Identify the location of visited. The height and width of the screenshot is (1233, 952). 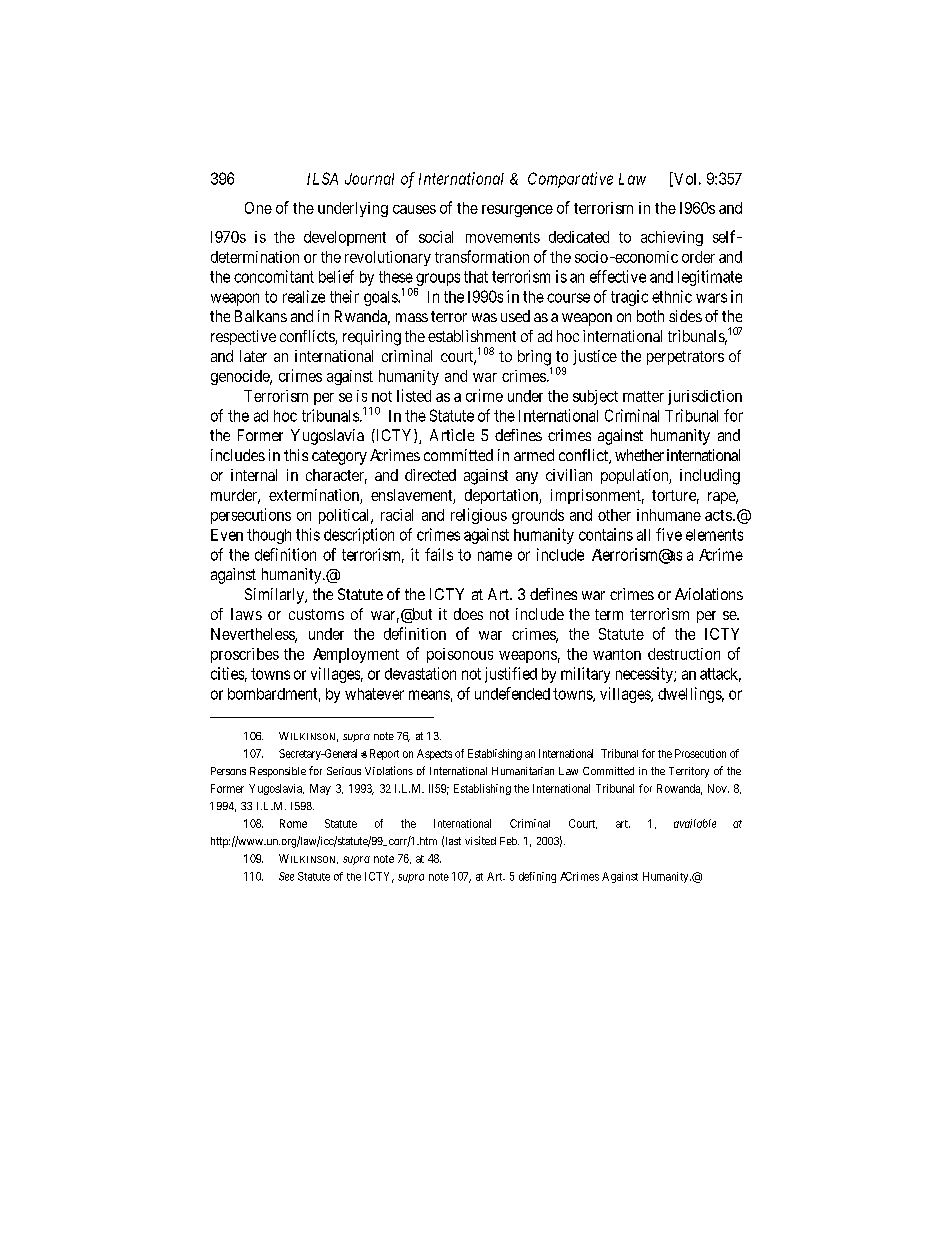
(480, 840).
